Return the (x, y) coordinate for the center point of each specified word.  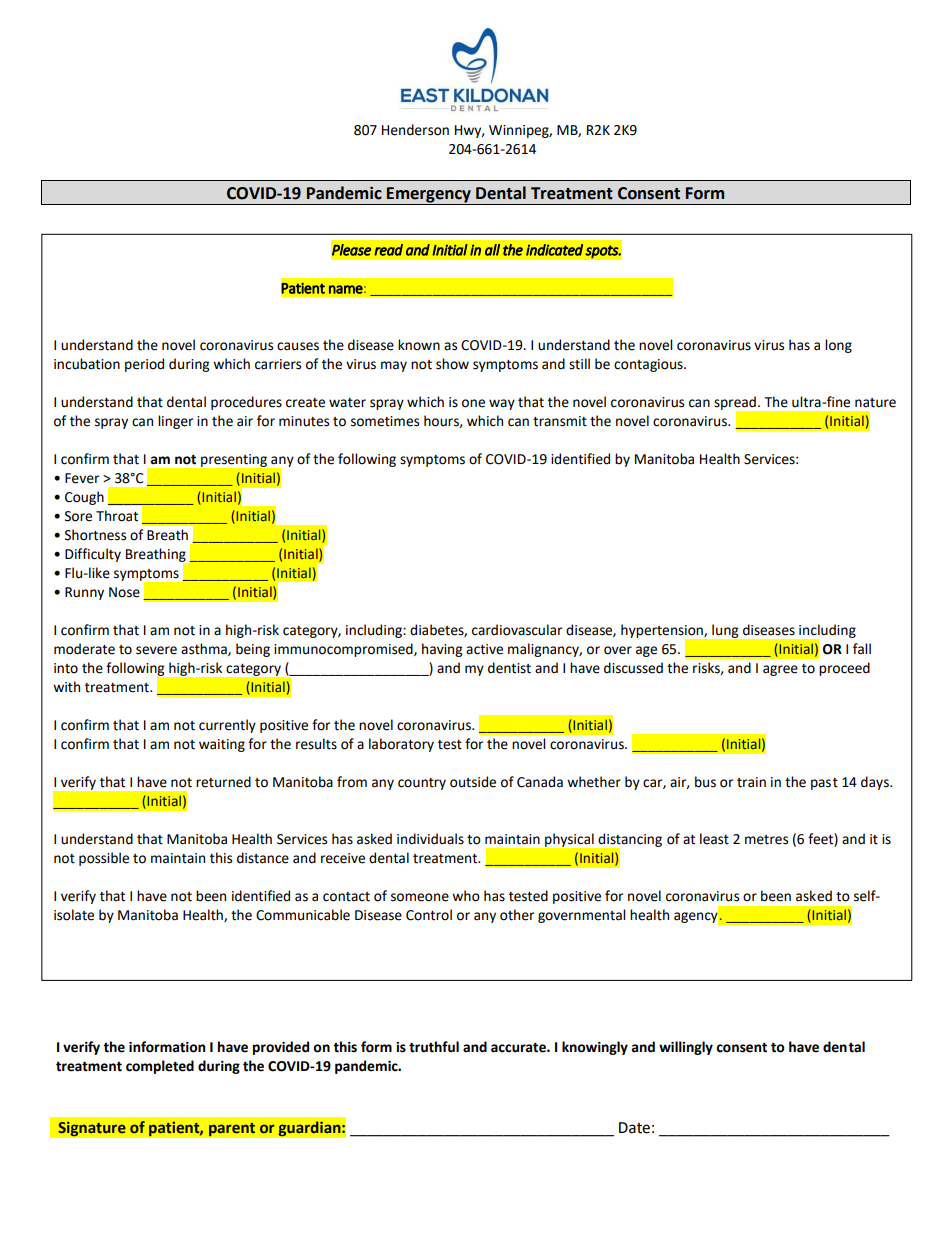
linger (175, 422)
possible (104, 859)
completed (160, 1067)
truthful (434, 1047)
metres (766, 840)
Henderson (415, 130)
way (502, 404)
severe (156, 650)
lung (725, 631)
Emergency (429, 195)
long (838, 346)
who (466, 896)
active (484, 649)
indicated (554, 250)
